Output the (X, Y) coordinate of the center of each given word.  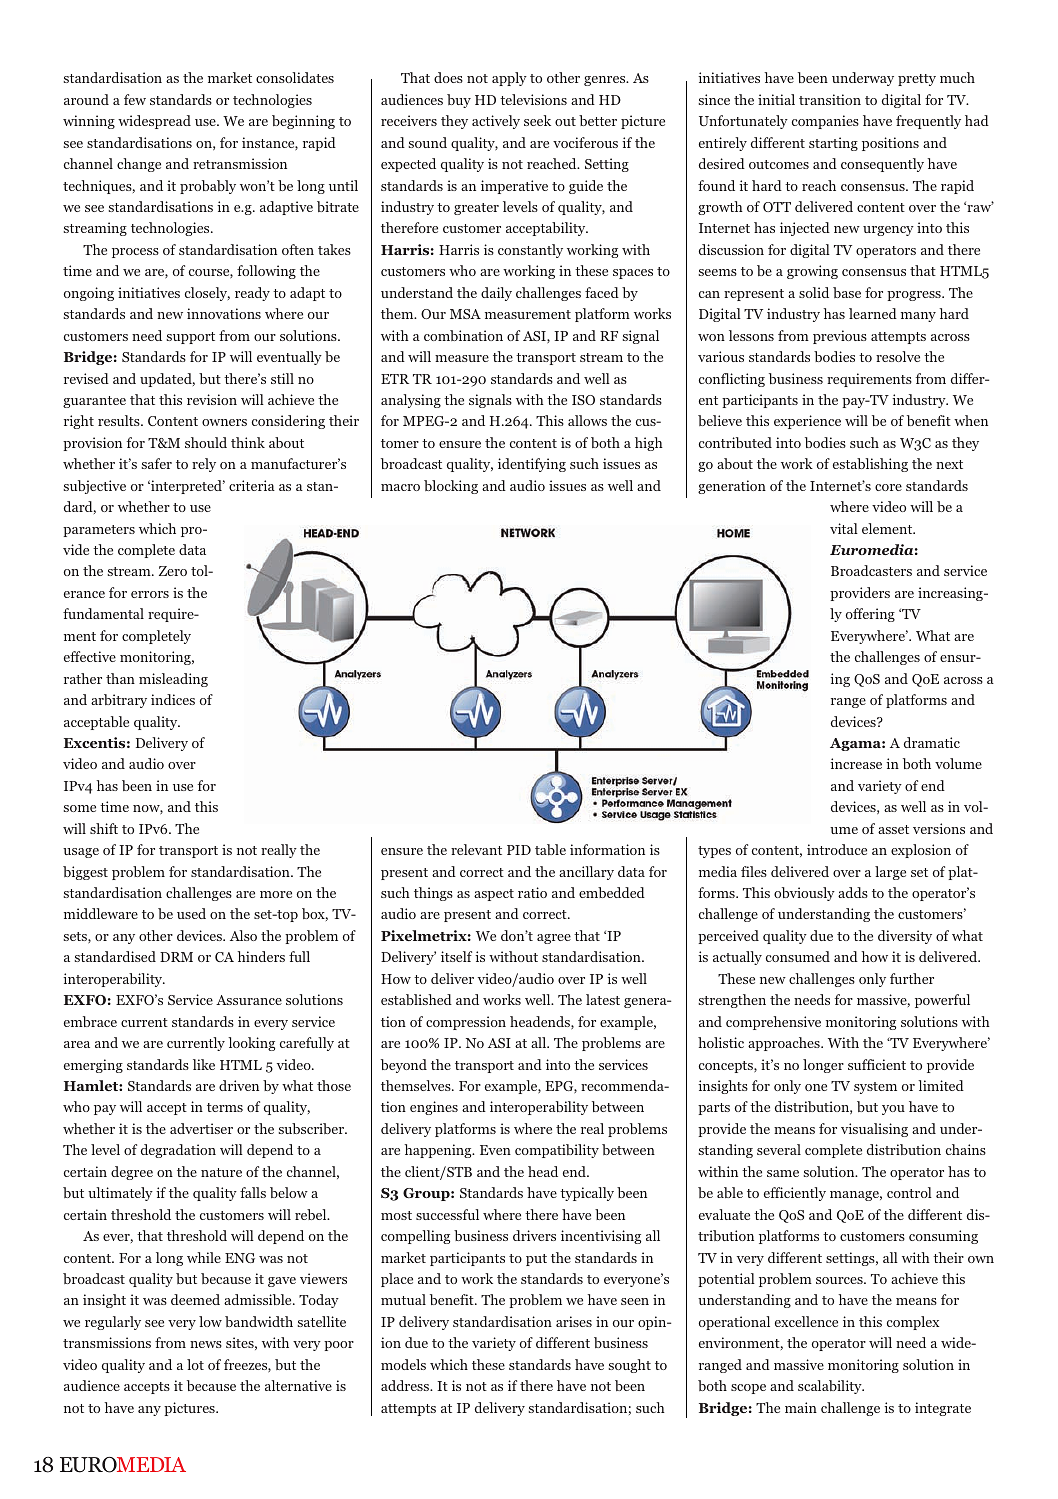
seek (537, 120)
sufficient (877, 1064)
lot (195, 1364)
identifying (532, 465)
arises (574, 1321)
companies (825, 122)
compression (466, 1023)
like (204, 1064)
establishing (870, 465)
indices (173, 699)
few (135, 99)
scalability (831, 1387)
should (206, 442)
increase (856, 763)
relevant (476, 849)
